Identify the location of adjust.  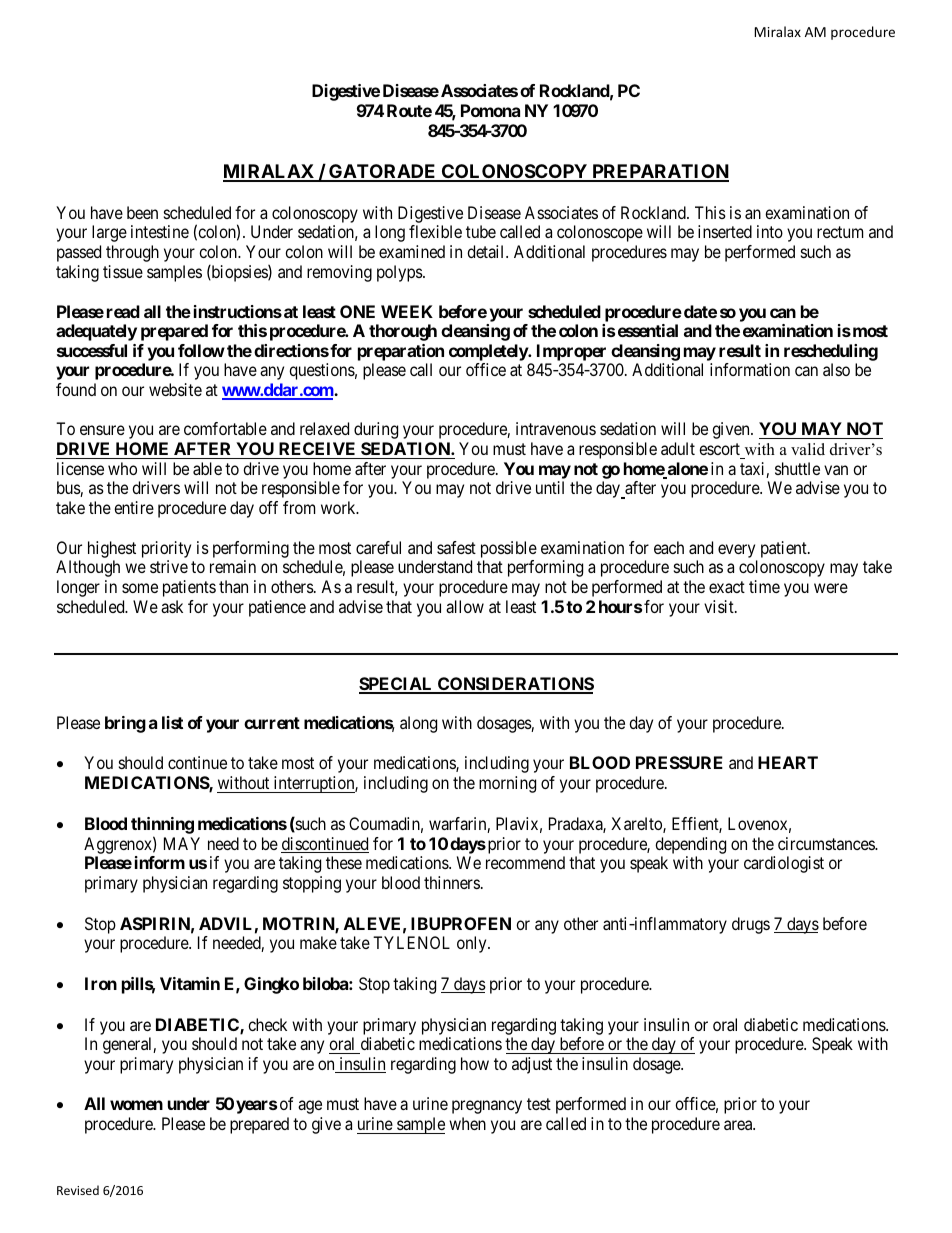
(532, 1065).
